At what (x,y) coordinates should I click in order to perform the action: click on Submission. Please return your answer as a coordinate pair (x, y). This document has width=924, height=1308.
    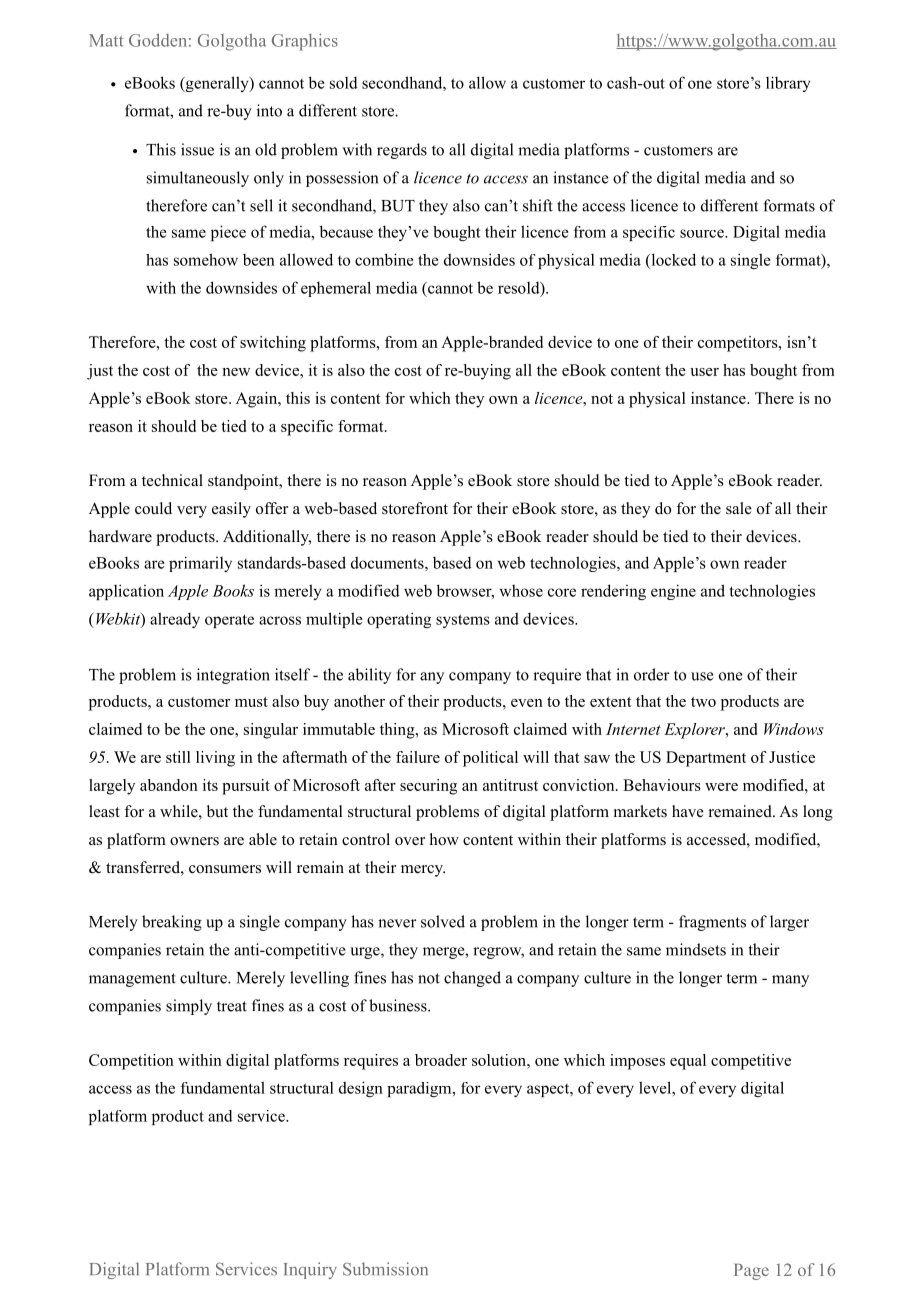
    Looking at the image, I should click on (385, 1269).
